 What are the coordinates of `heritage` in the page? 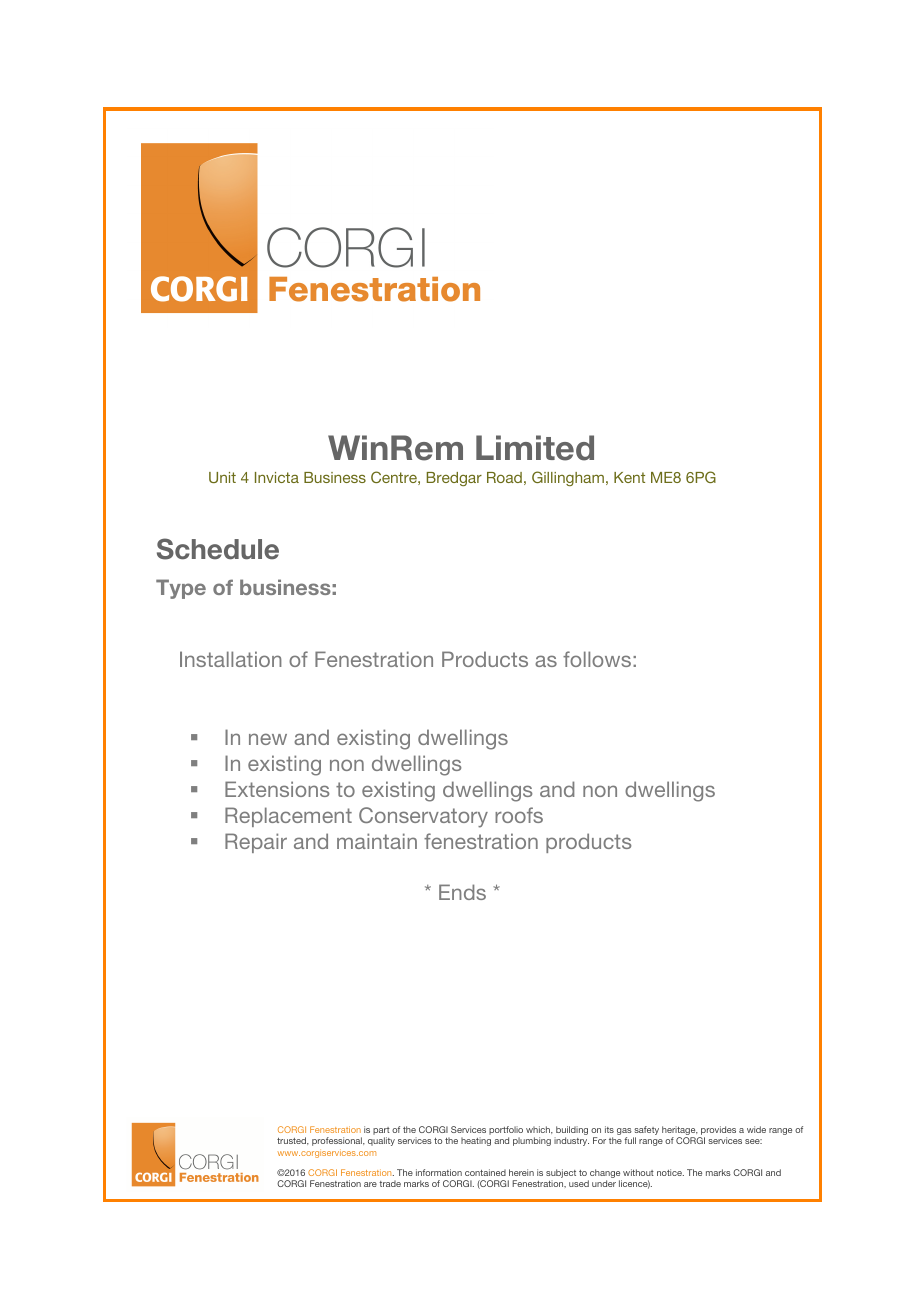 It's located at (680, 1132).
